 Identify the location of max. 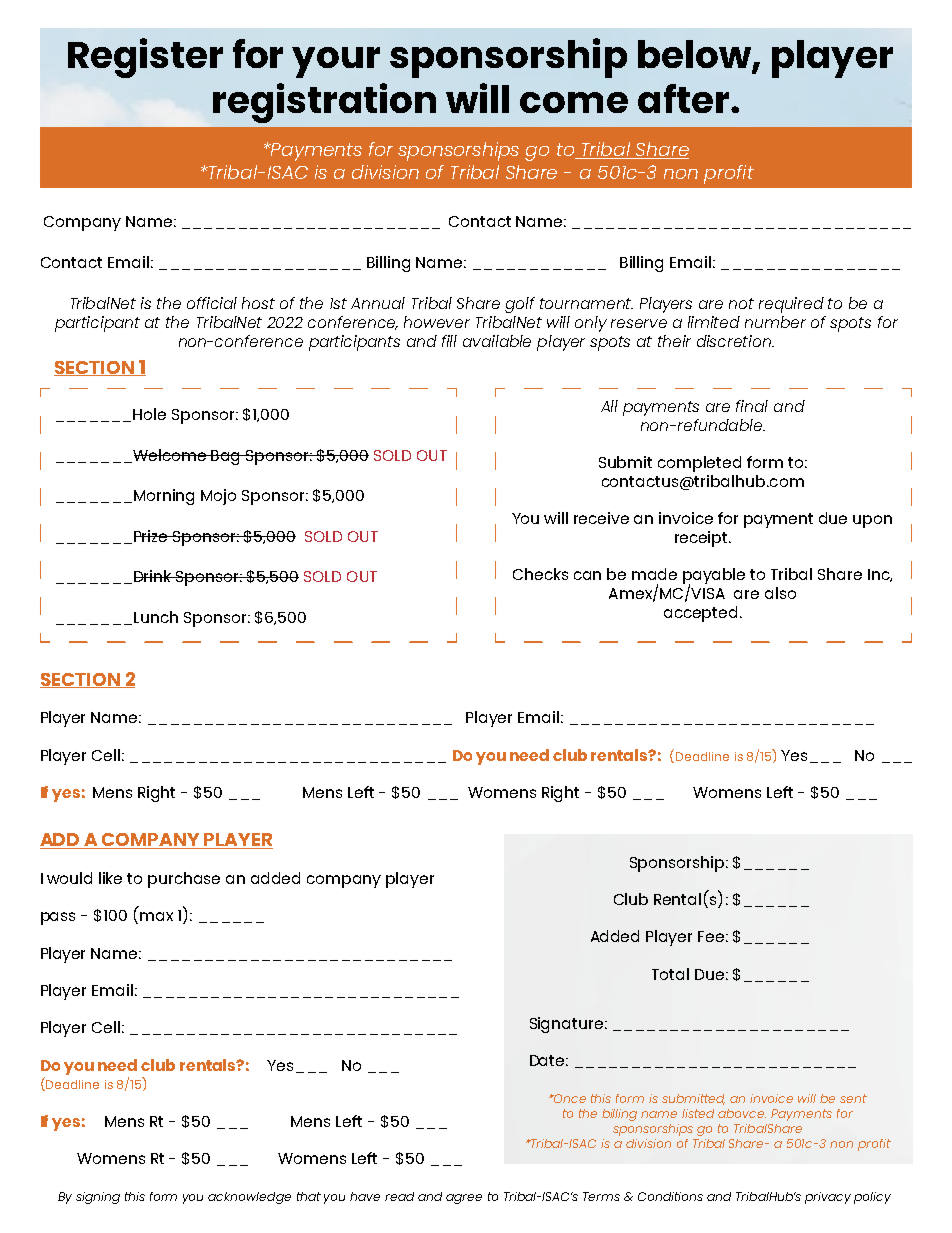
(156, 916).
